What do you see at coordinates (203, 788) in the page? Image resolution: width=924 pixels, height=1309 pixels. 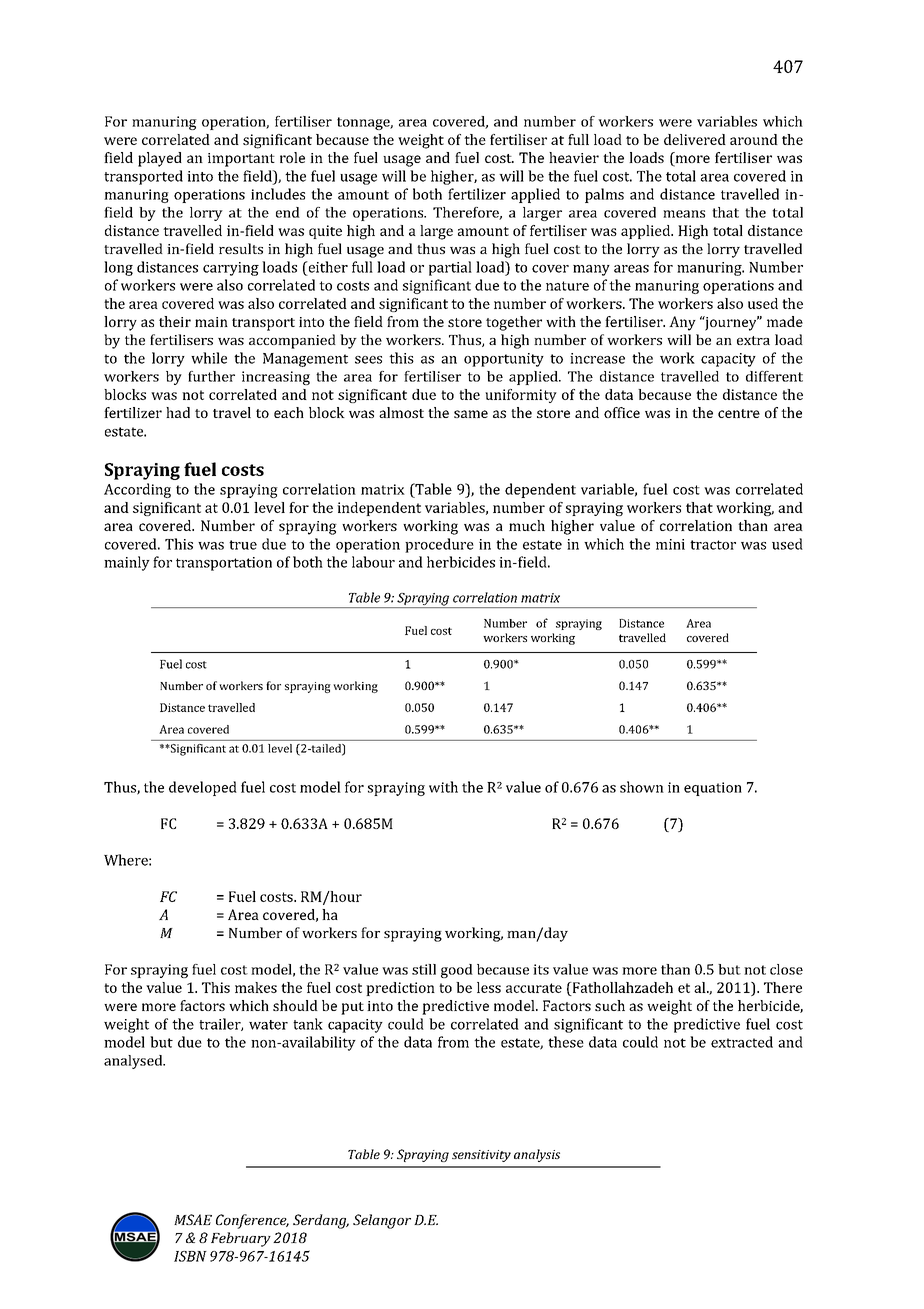 I see `developed` at bounding box center [203, 788].
